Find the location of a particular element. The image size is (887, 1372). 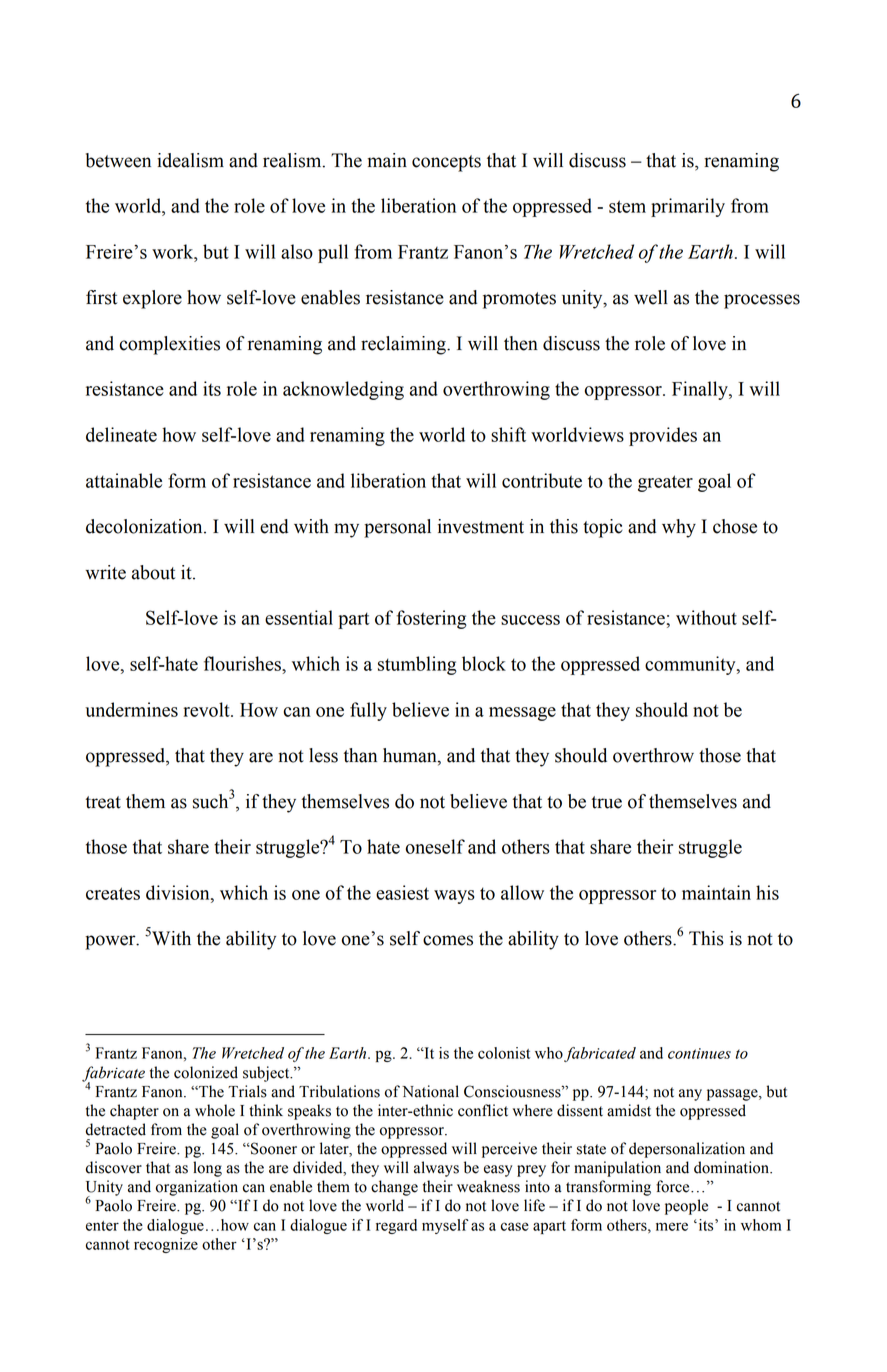

concepts is located at coordinates (446, 163).
